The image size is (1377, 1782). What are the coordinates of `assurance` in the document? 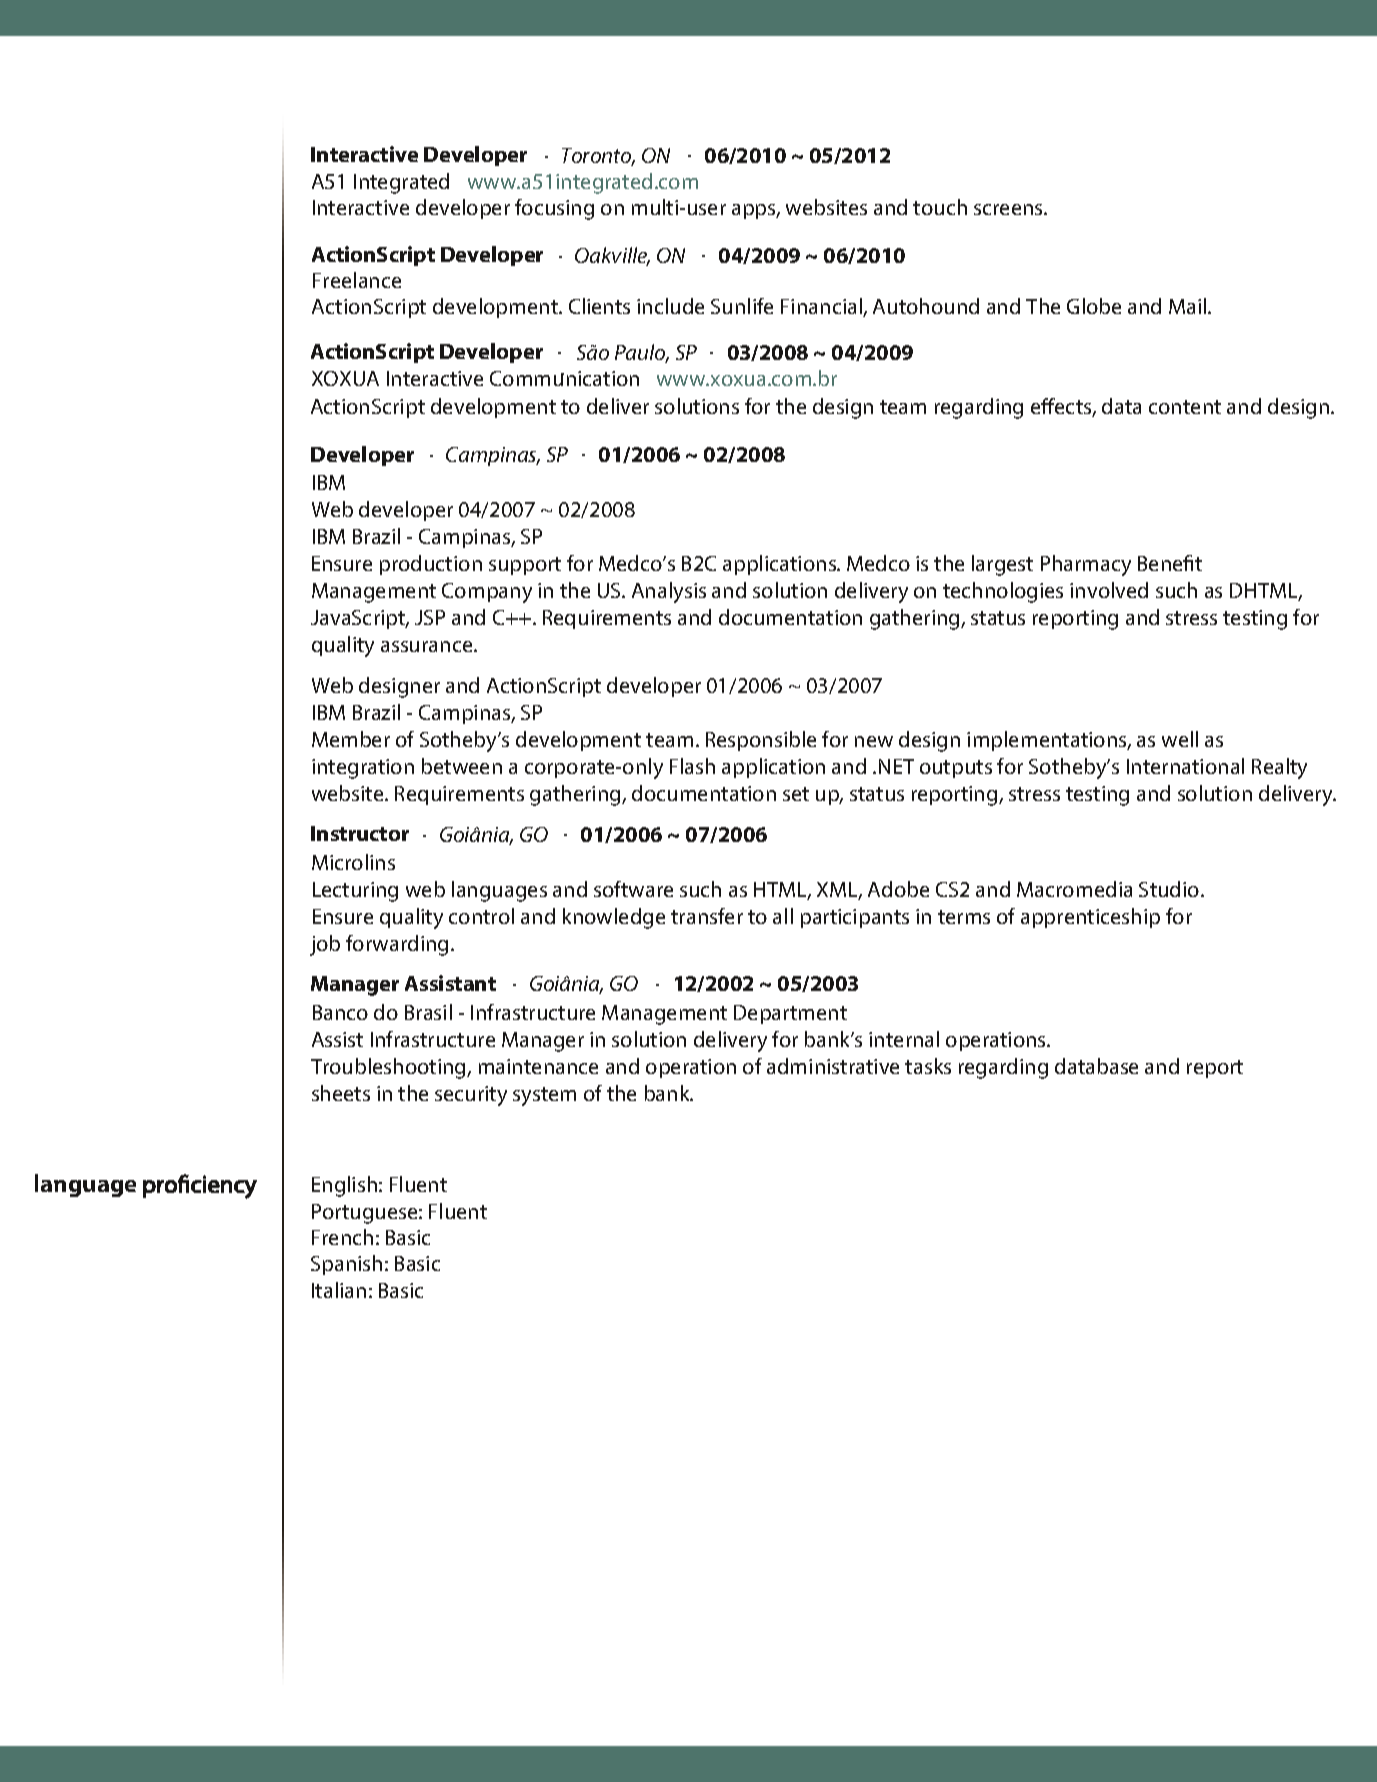 It's located at (428, 646).
